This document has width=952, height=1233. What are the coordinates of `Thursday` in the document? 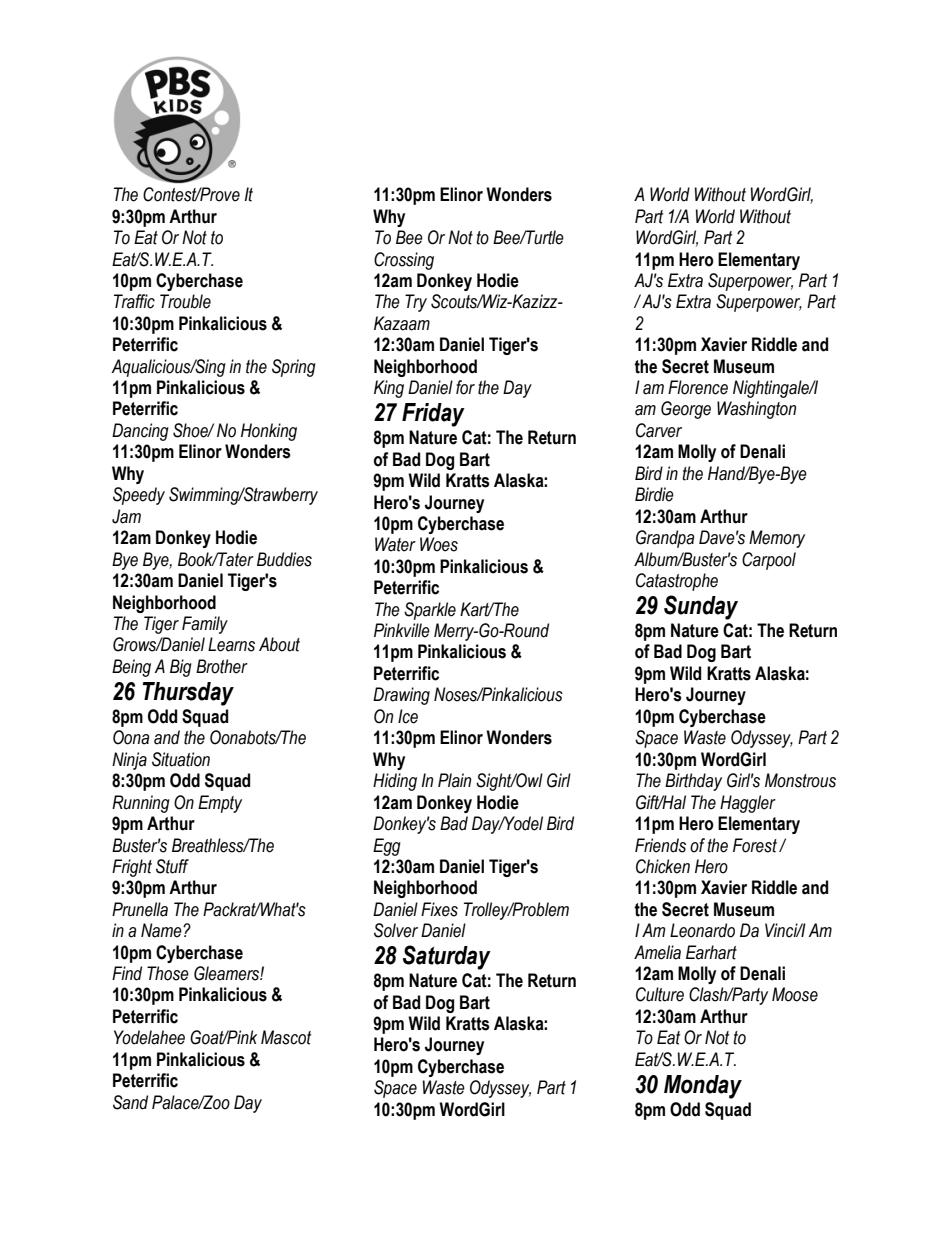 It's located at (188, 694).
